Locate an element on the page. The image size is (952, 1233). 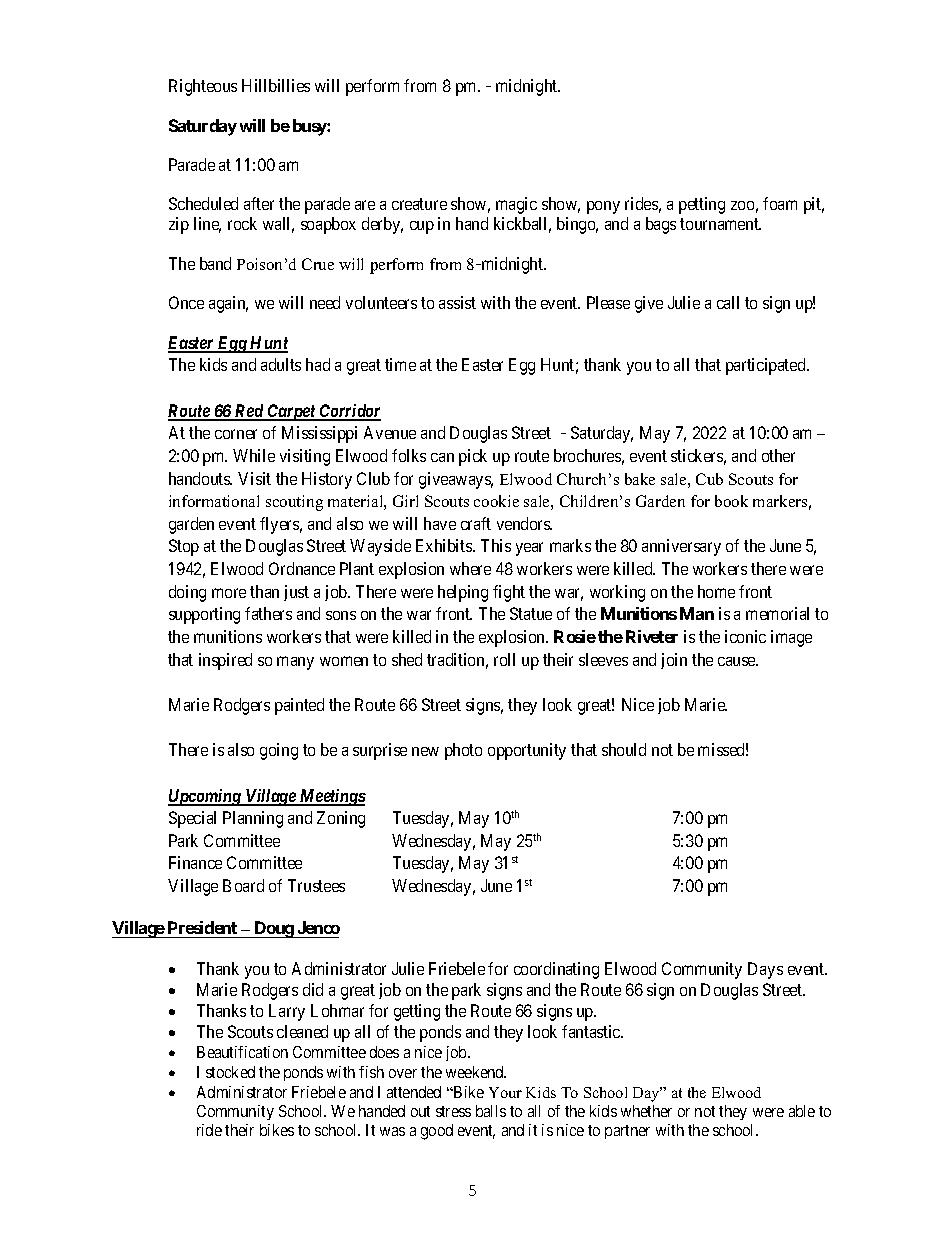
fight is located at coordinates (509, 593).
